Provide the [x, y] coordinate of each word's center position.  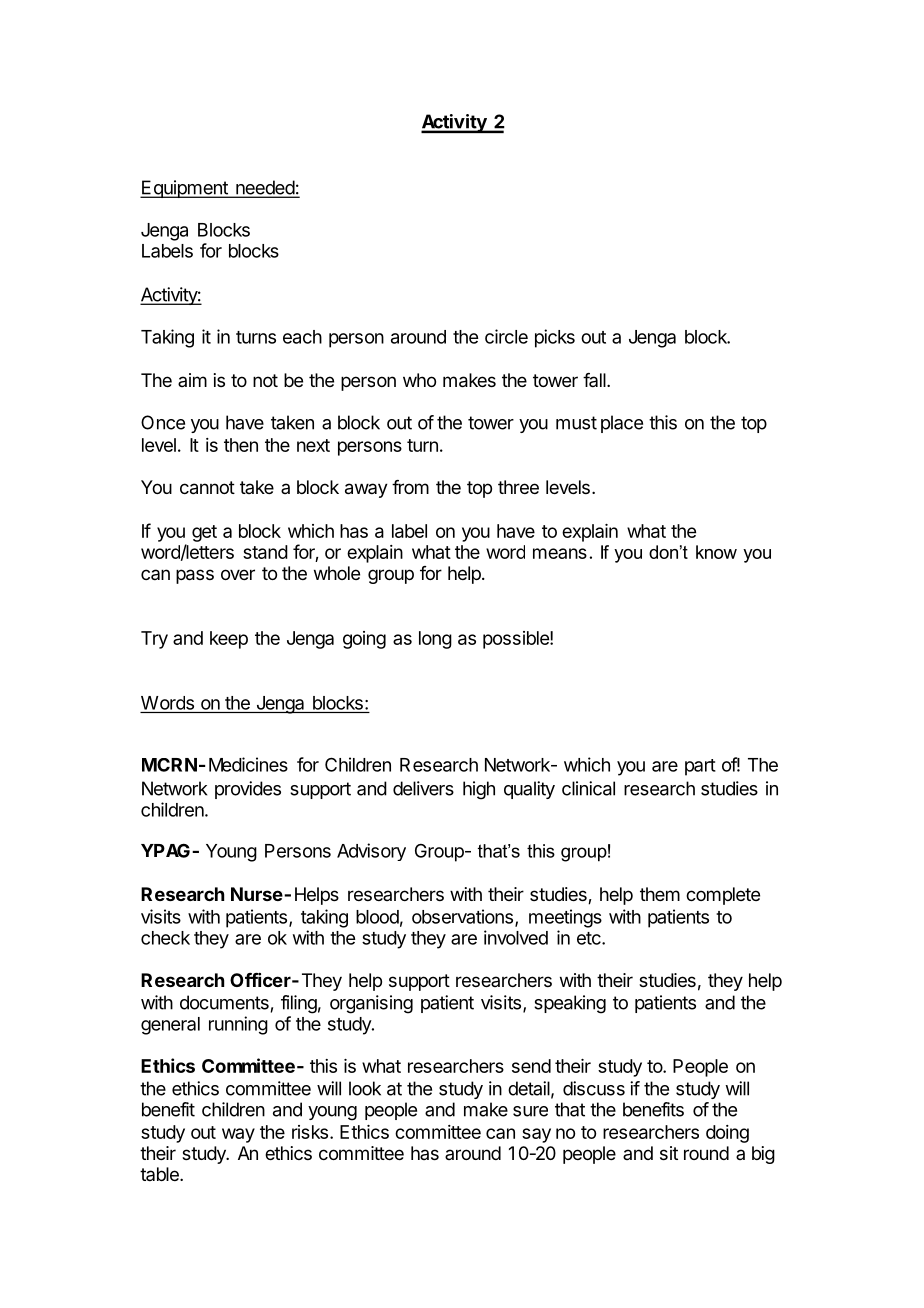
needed [265, 188]
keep [229, 640]
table [160, 1174]
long [435, 640]
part [700, 767]
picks [555, 338]
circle [506, 336]
